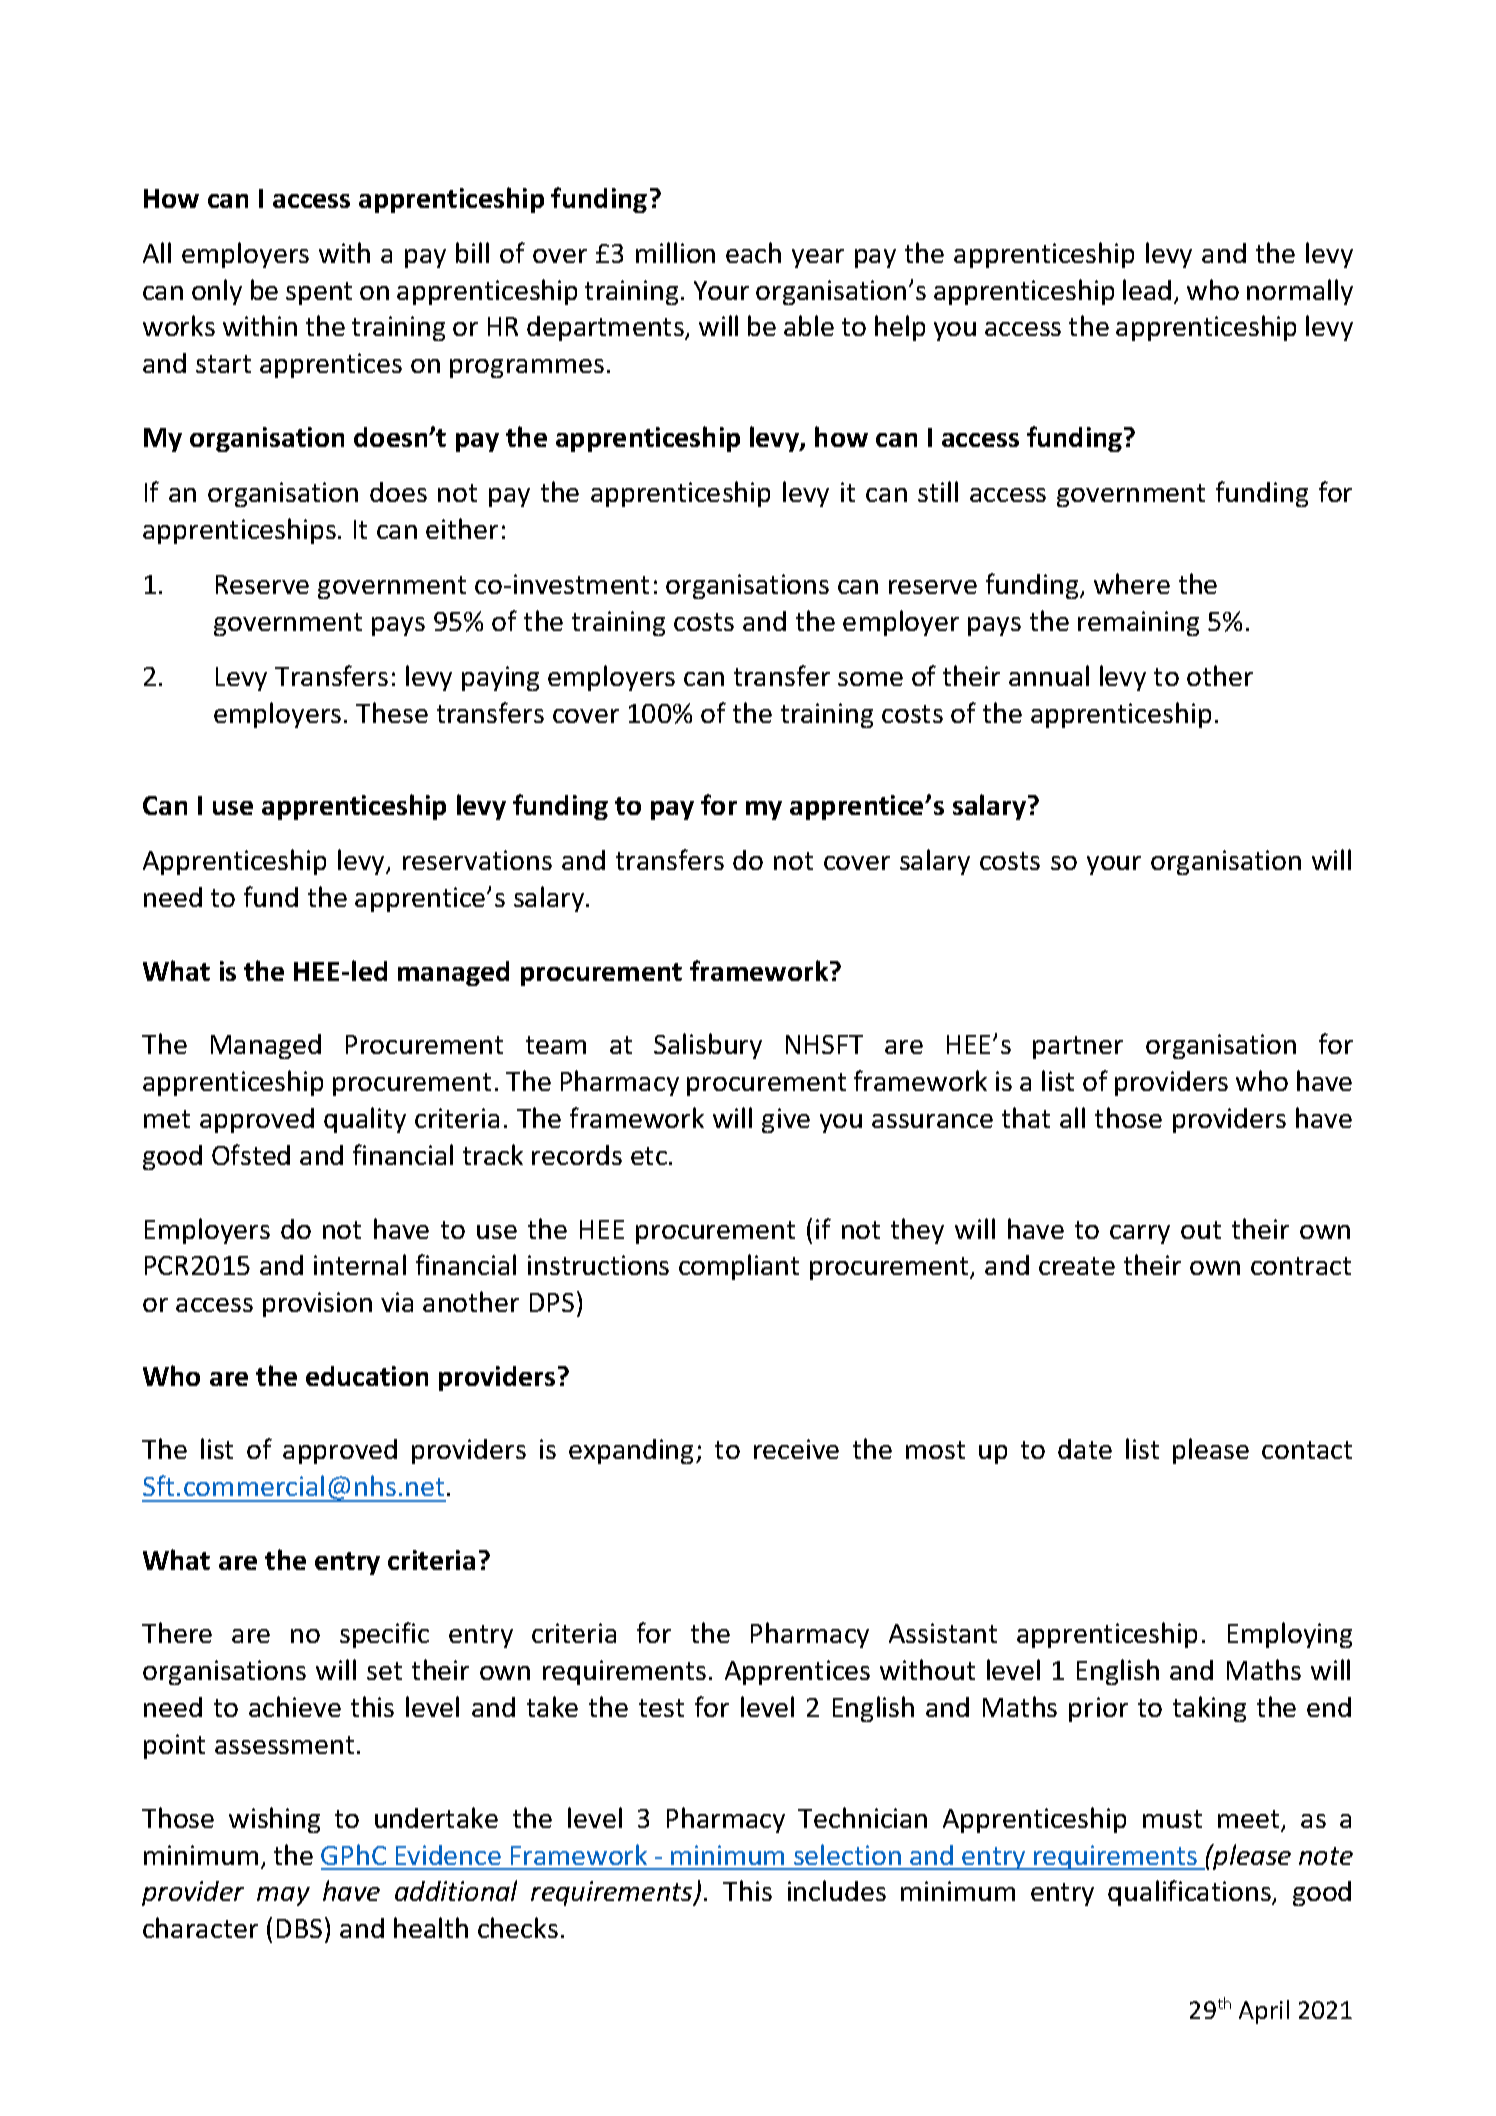  I want to click on Employing, so click(1290, 1635).
